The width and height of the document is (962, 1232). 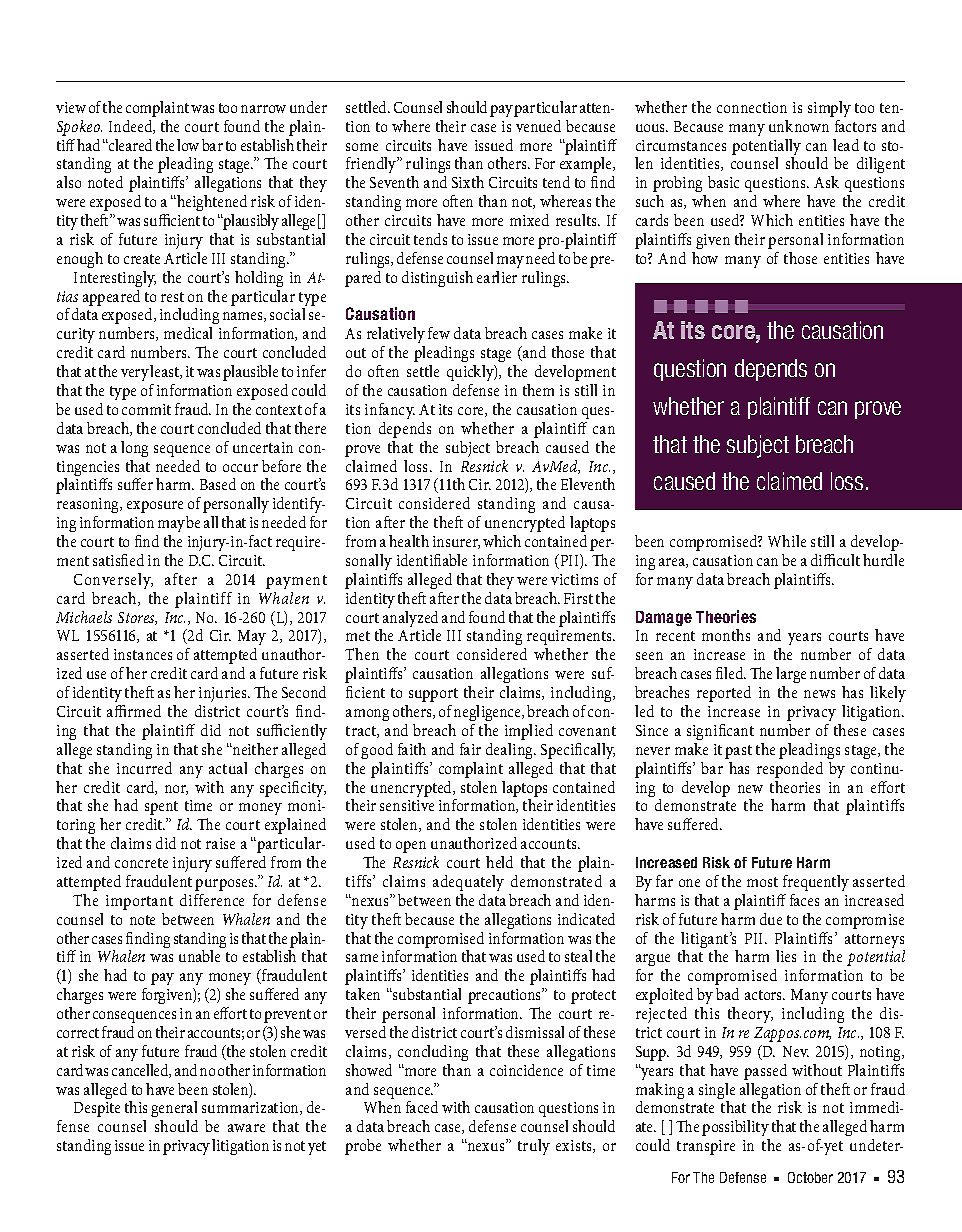 What do you see at coordinates (161, 808) in the document?
I see `spent` at bounding box center [161, 808].
